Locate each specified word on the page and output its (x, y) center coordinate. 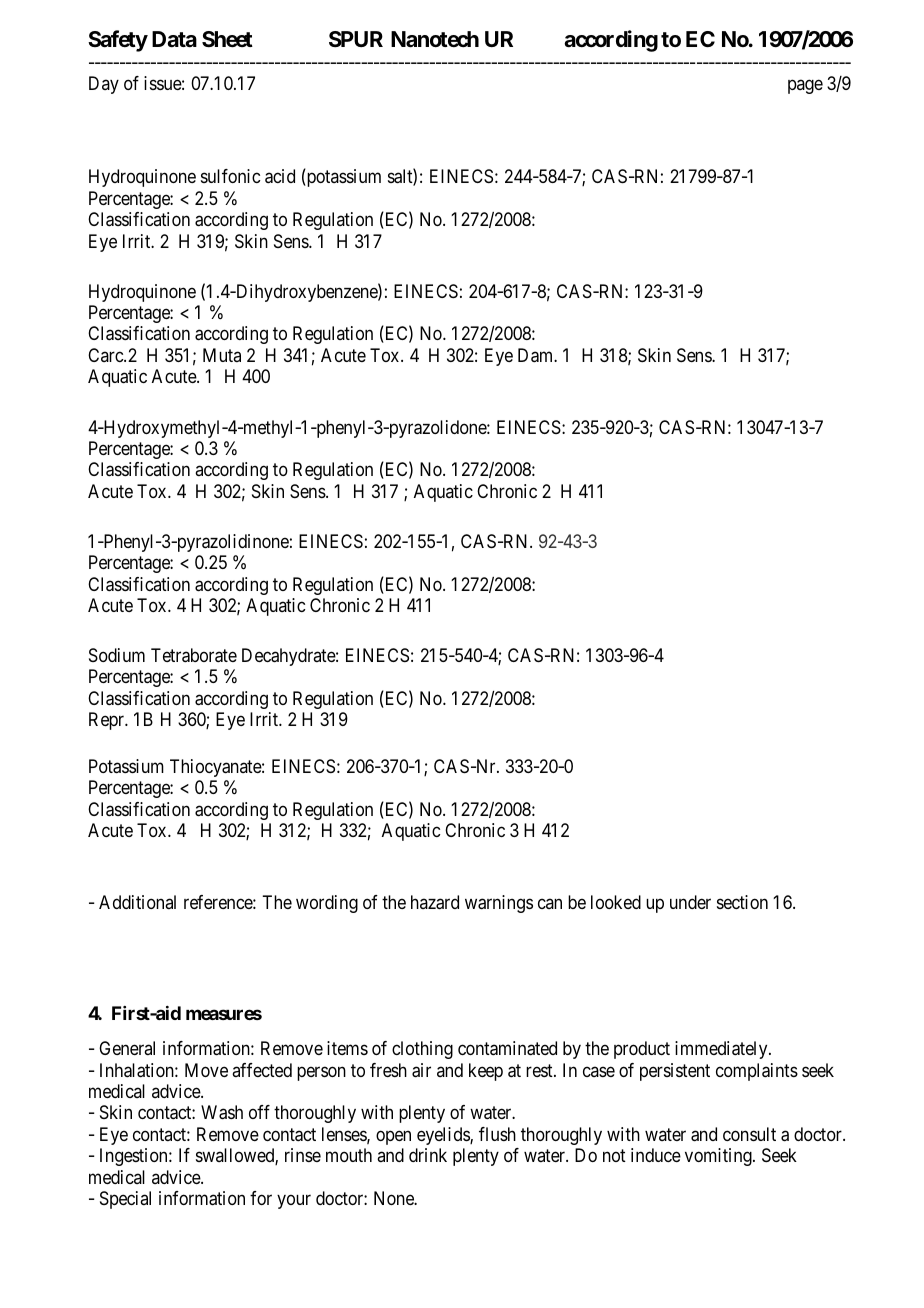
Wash (222, 1112)
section (742, 902)
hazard (435, 902)
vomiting (719, 1157)
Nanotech (435, 39)
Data (174, 39)
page (805, 87)
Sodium (117, 655)
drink (428, 1155)
